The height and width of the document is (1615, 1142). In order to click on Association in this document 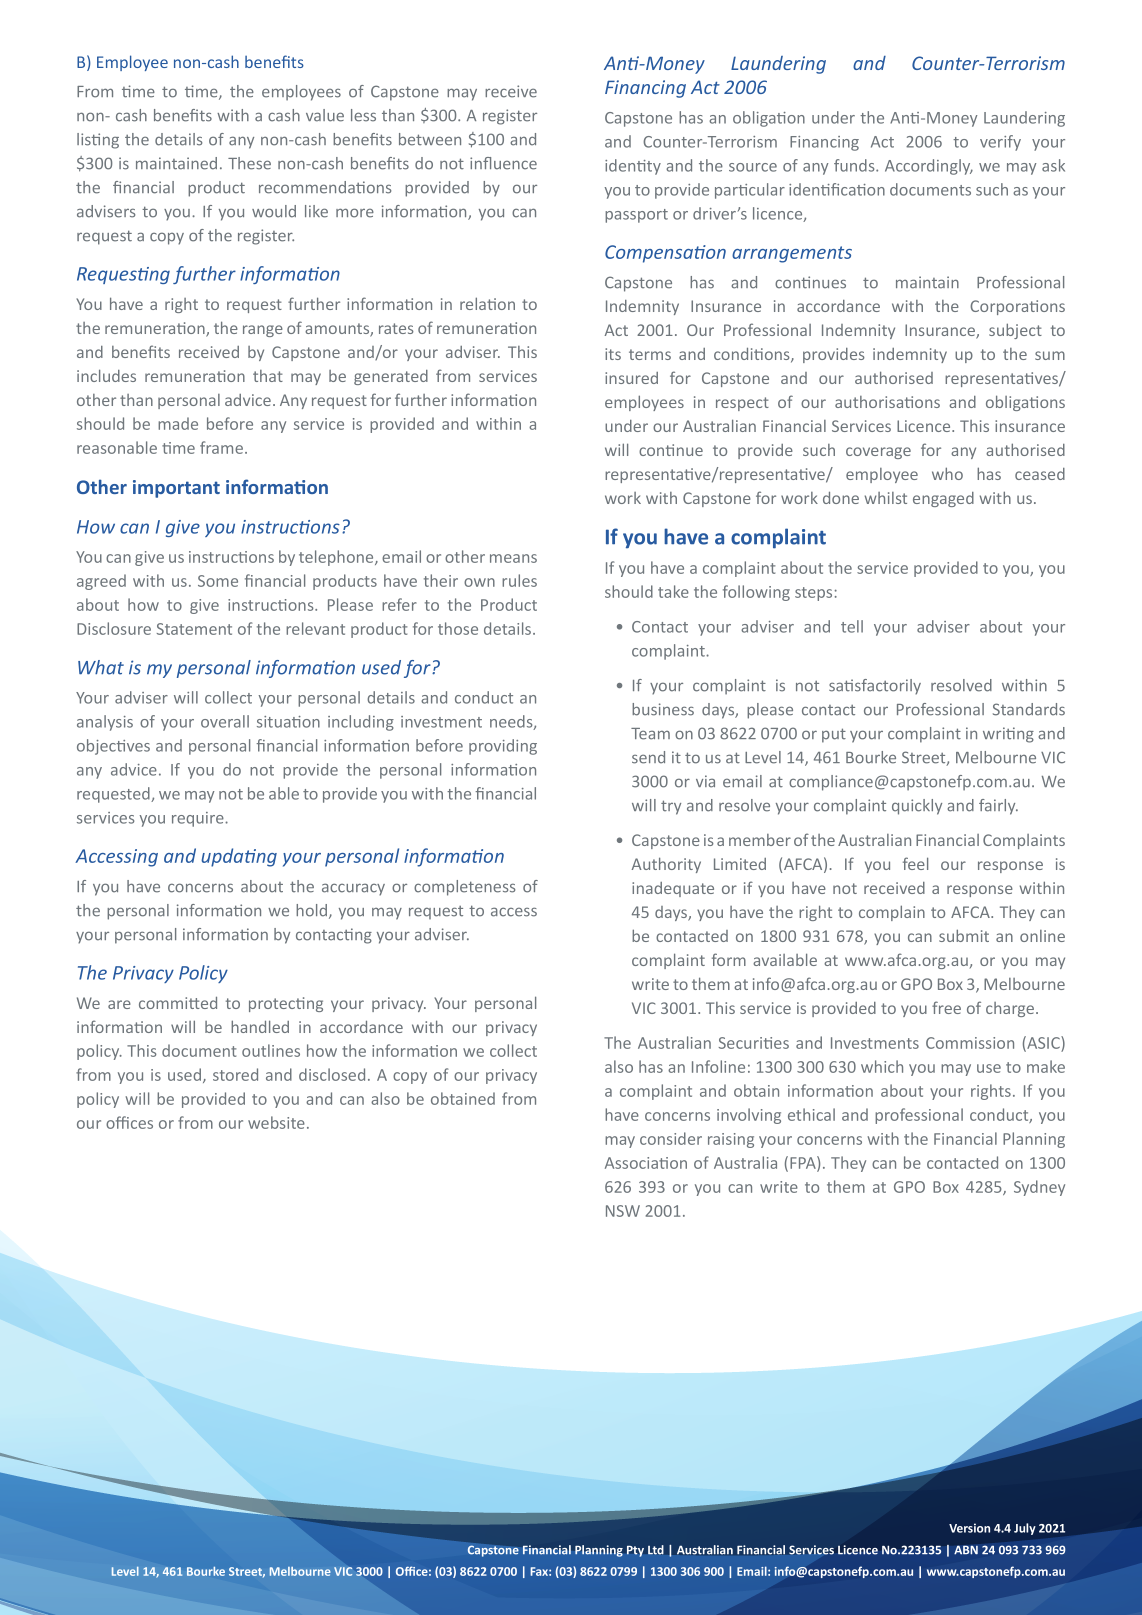, I will do `click(646, 1163)`.
